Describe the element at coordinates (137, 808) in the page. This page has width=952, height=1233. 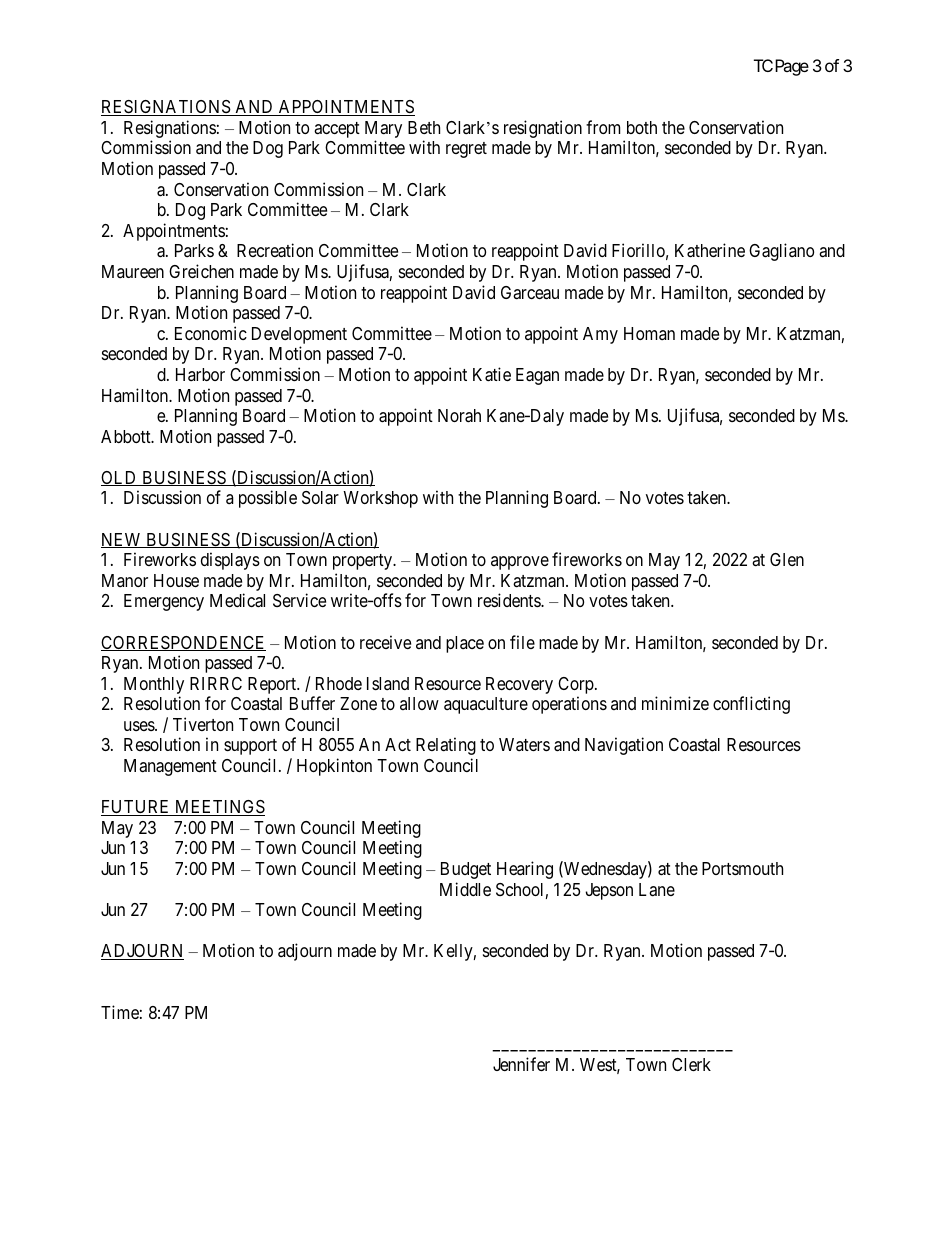
I see `FUTURE` at that location.
